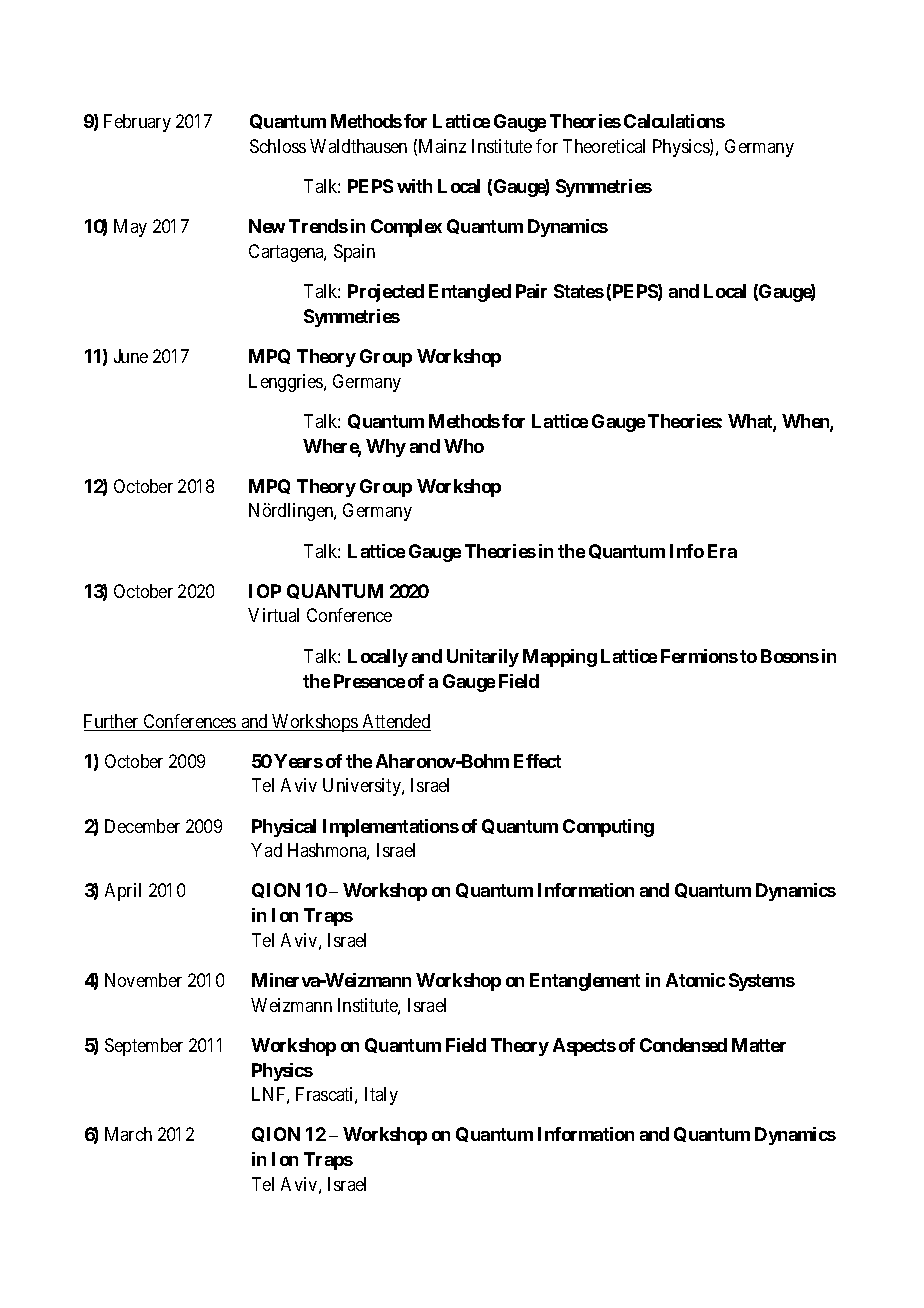 The image size is (924, 1308). What do you see at coordinates (674, 121) in the image?
I see `Calculations` at bounding box center [674, 121].
